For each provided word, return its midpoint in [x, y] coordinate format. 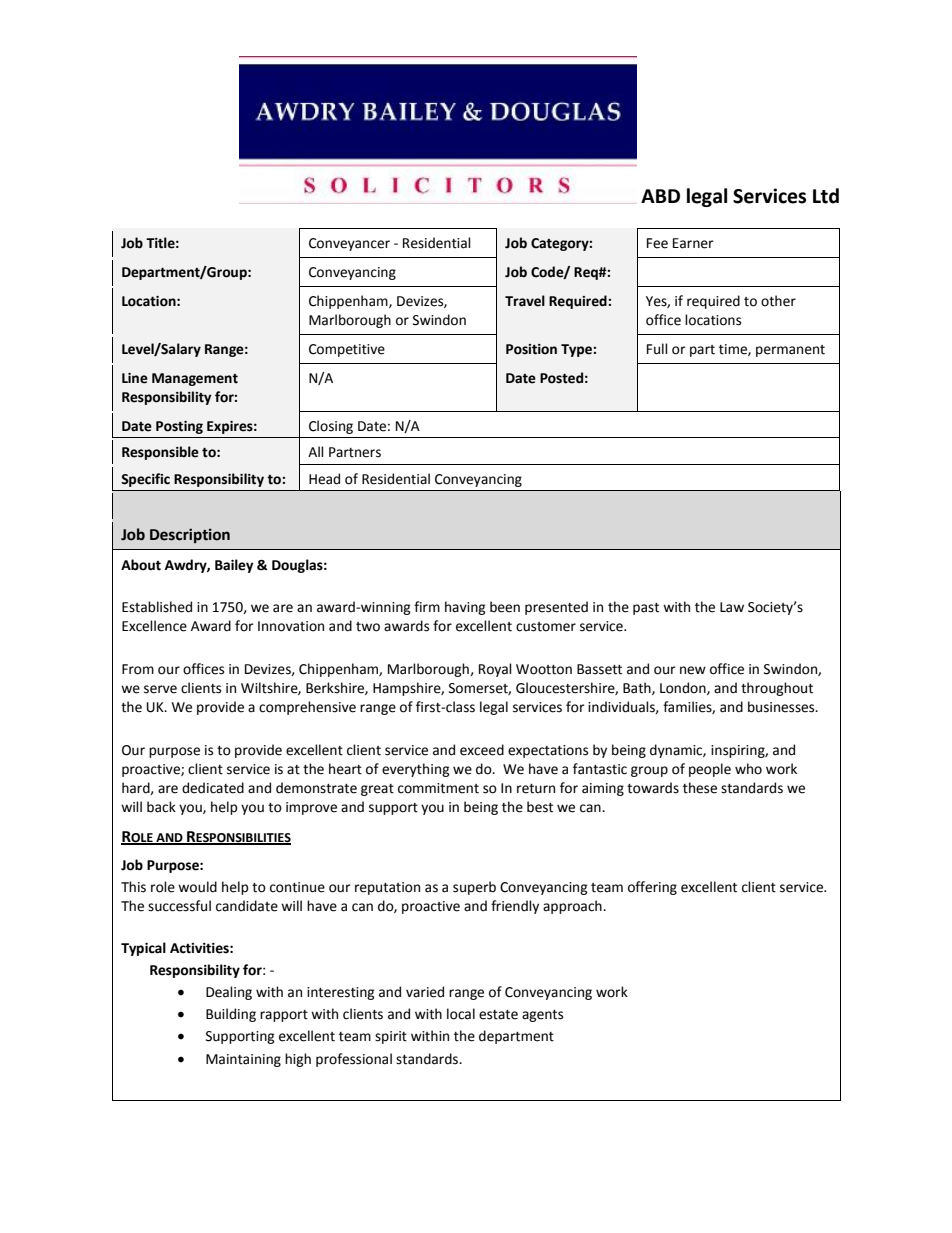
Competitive [347, 350]
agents [542, 1016]
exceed [482, 750]
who [748, 769]
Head [324, 479]
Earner [693, 243]
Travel [525, 301]
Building [231, 1015]
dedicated [213, 788]
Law [732, 607]
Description [190, 535]
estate [498, 1015]
